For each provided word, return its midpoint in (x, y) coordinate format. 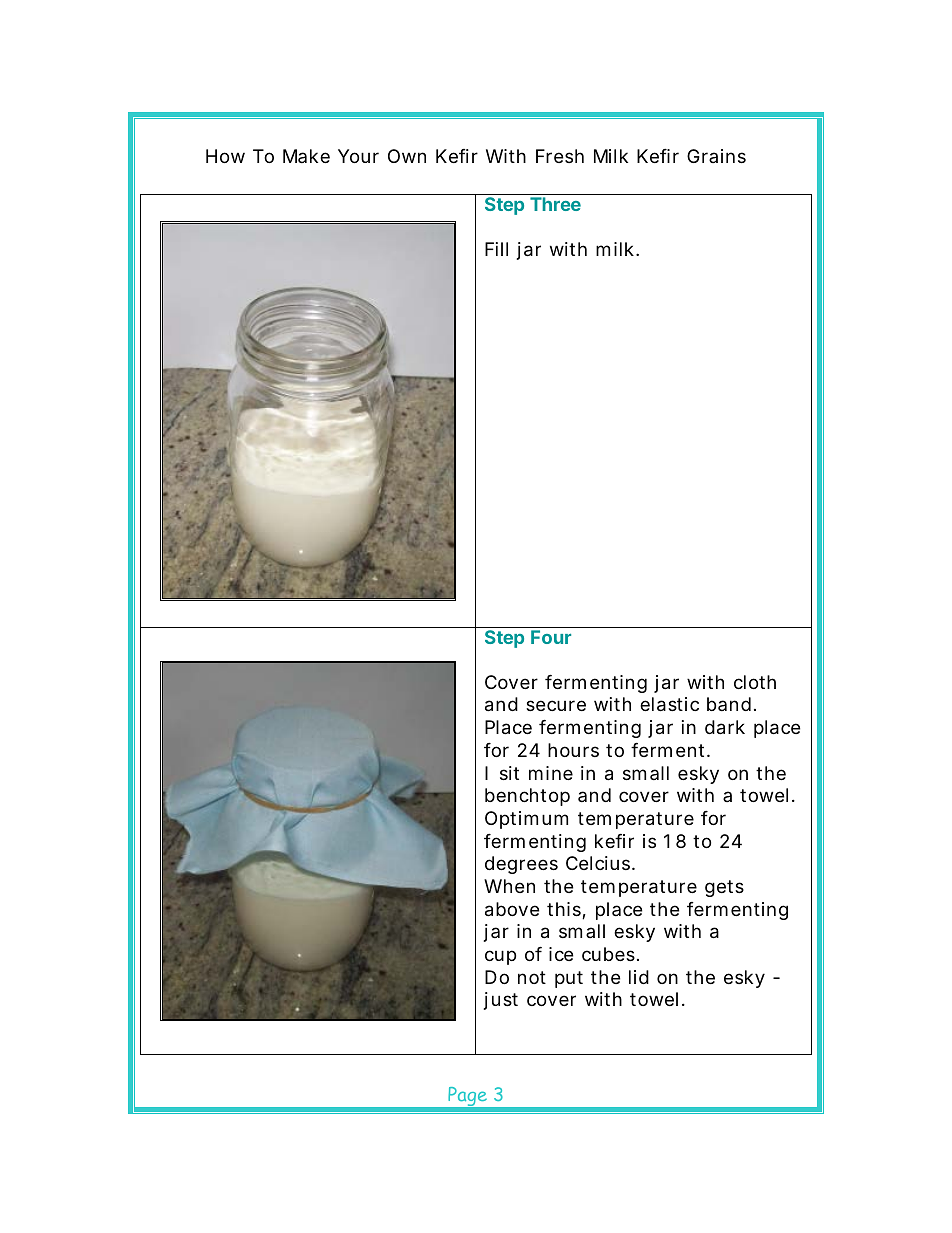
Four (551, 637)
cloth (755, 682)
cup (500, 957)
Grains (716, 156)
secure (556, 705)
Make (306, 156)
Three (555, 204)
